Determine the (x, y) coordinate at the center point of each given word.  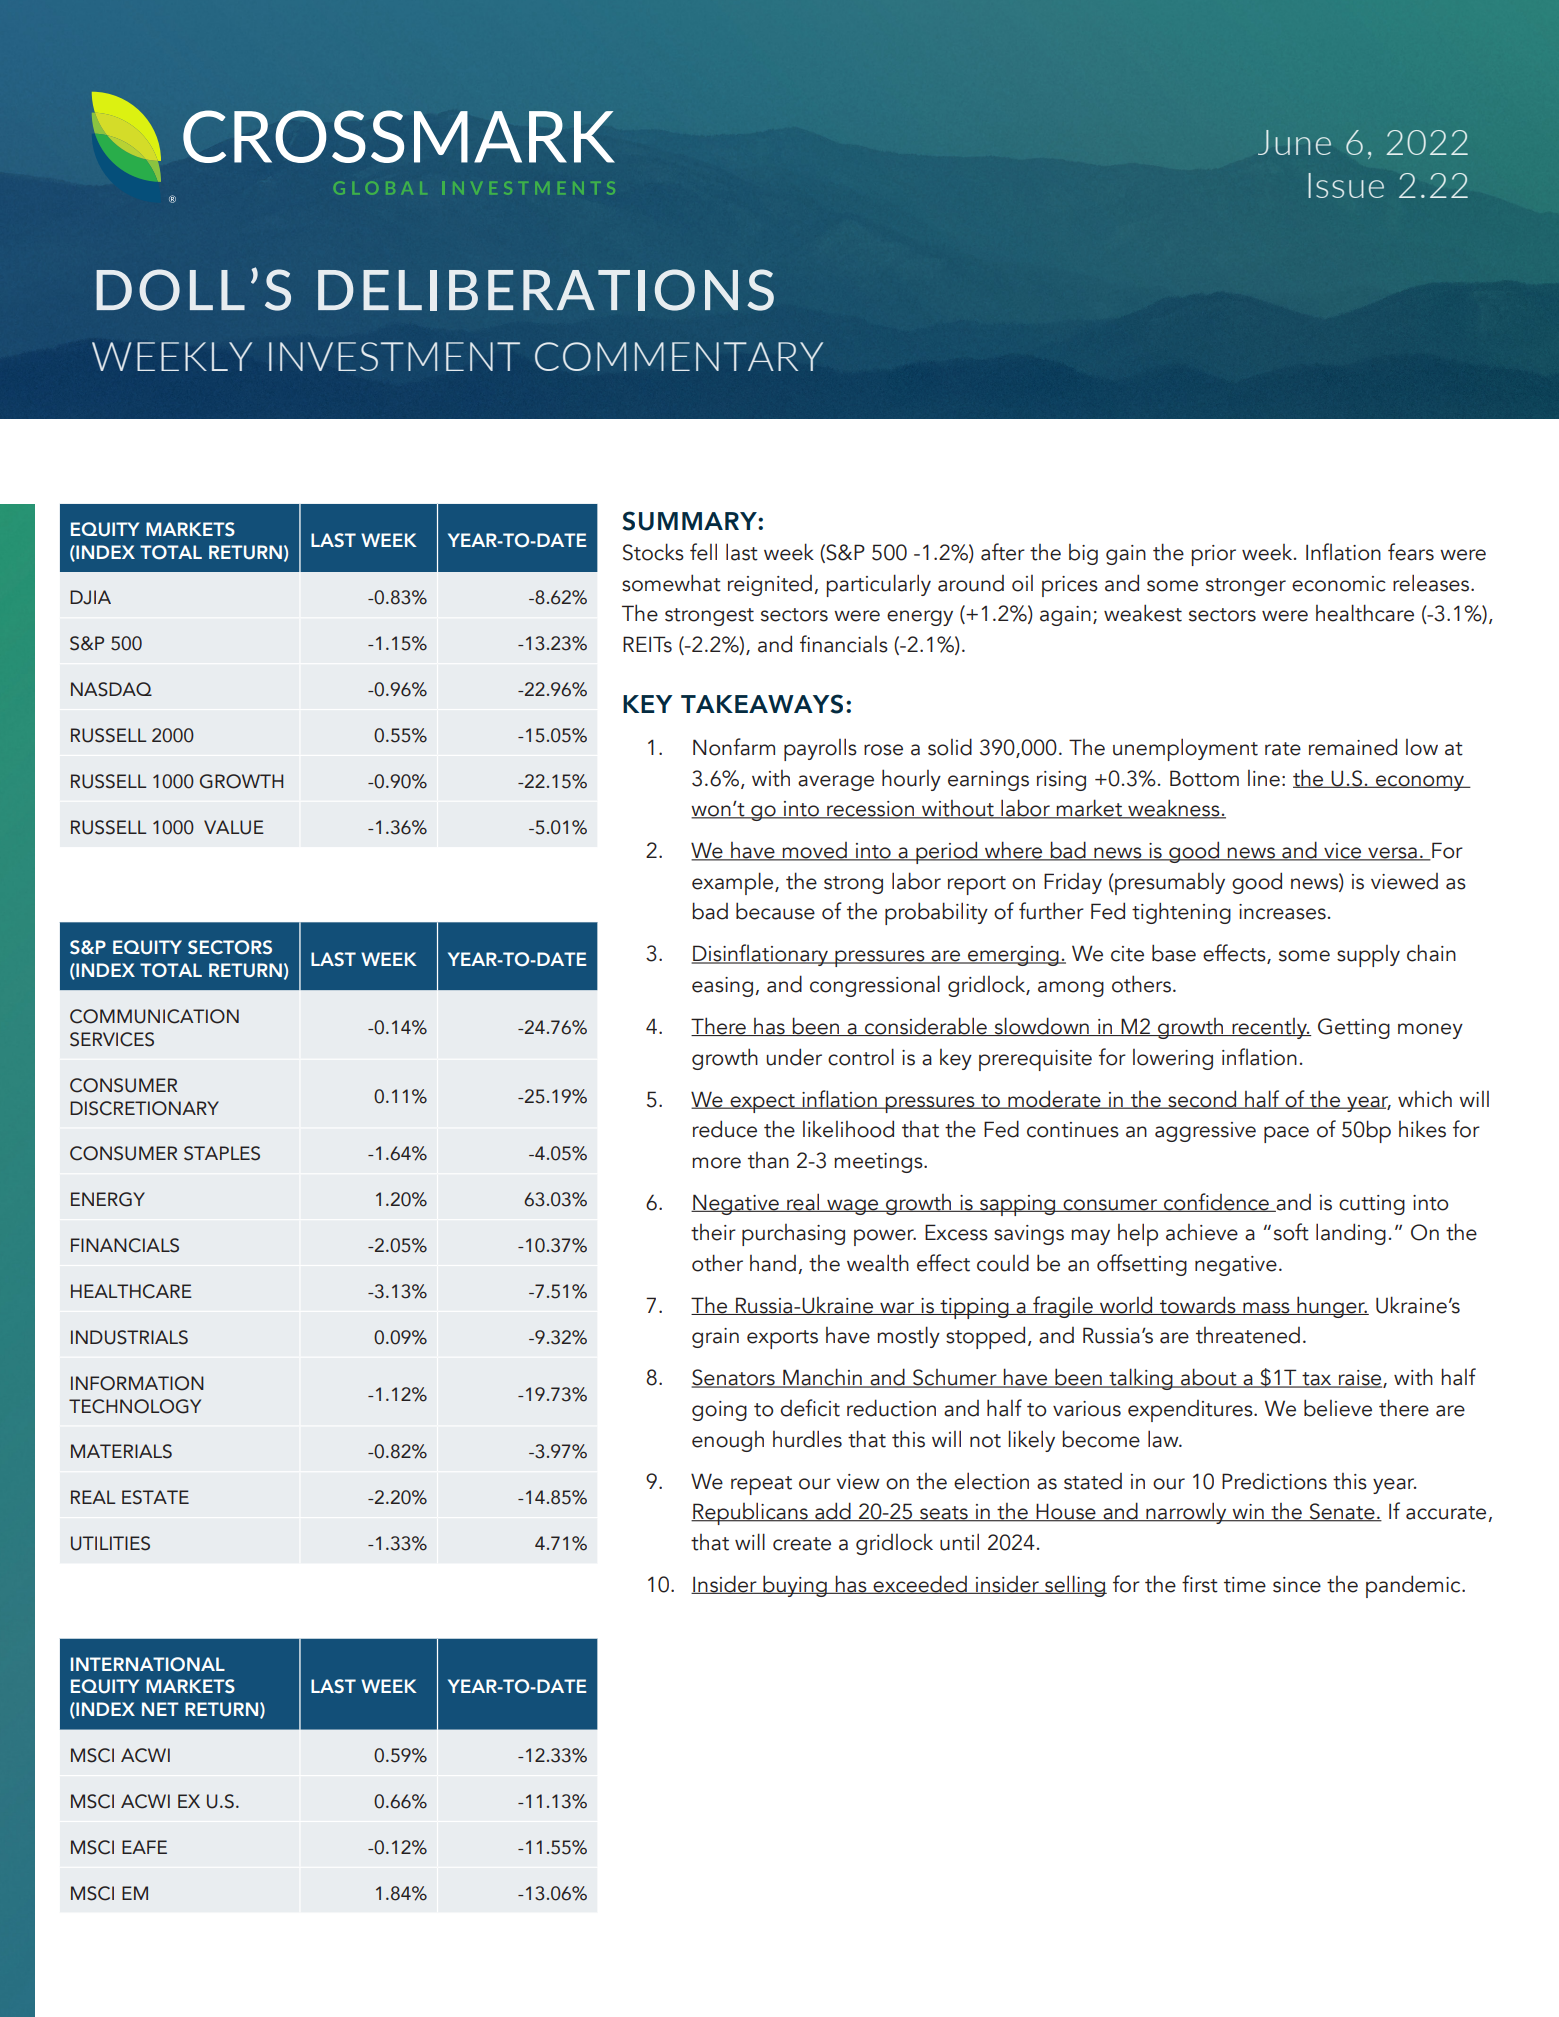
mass (1266, 1308)
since (1297, 1585)
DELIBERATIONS (546, 290)
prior (1214, 555)
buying (795, 1586)
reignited (770, 585)
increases (1282, 912)
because (775, 911)
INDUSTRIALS (129, 1337)
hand (773, 1263)
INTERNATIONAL (148, 1664)
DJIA (90, 597)
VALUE (234, 827)
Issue (1346, 185)
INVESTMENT (394, 356)
